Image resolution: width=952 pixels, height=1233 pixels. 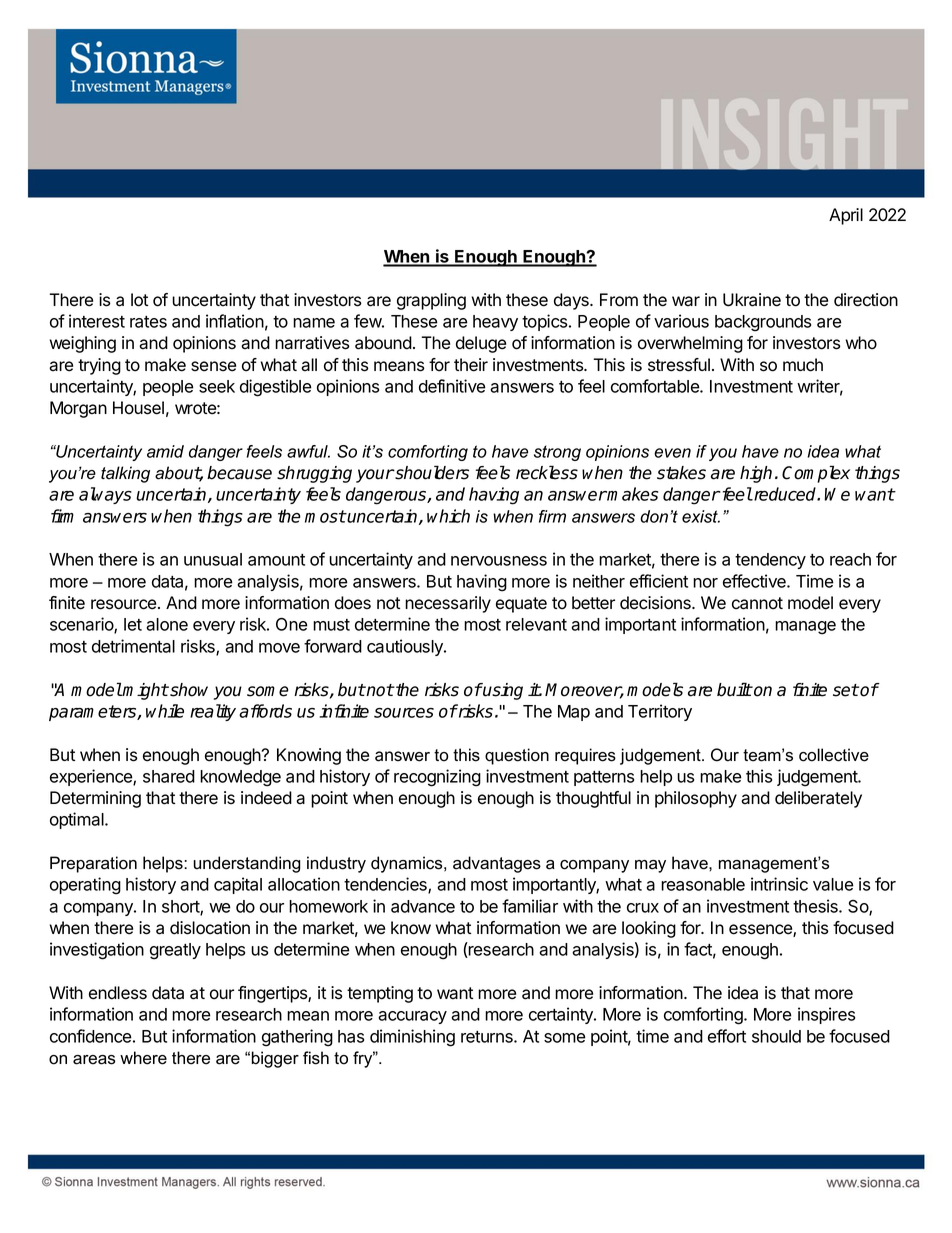 I want to click on lot, so click(x=139, y=300).
